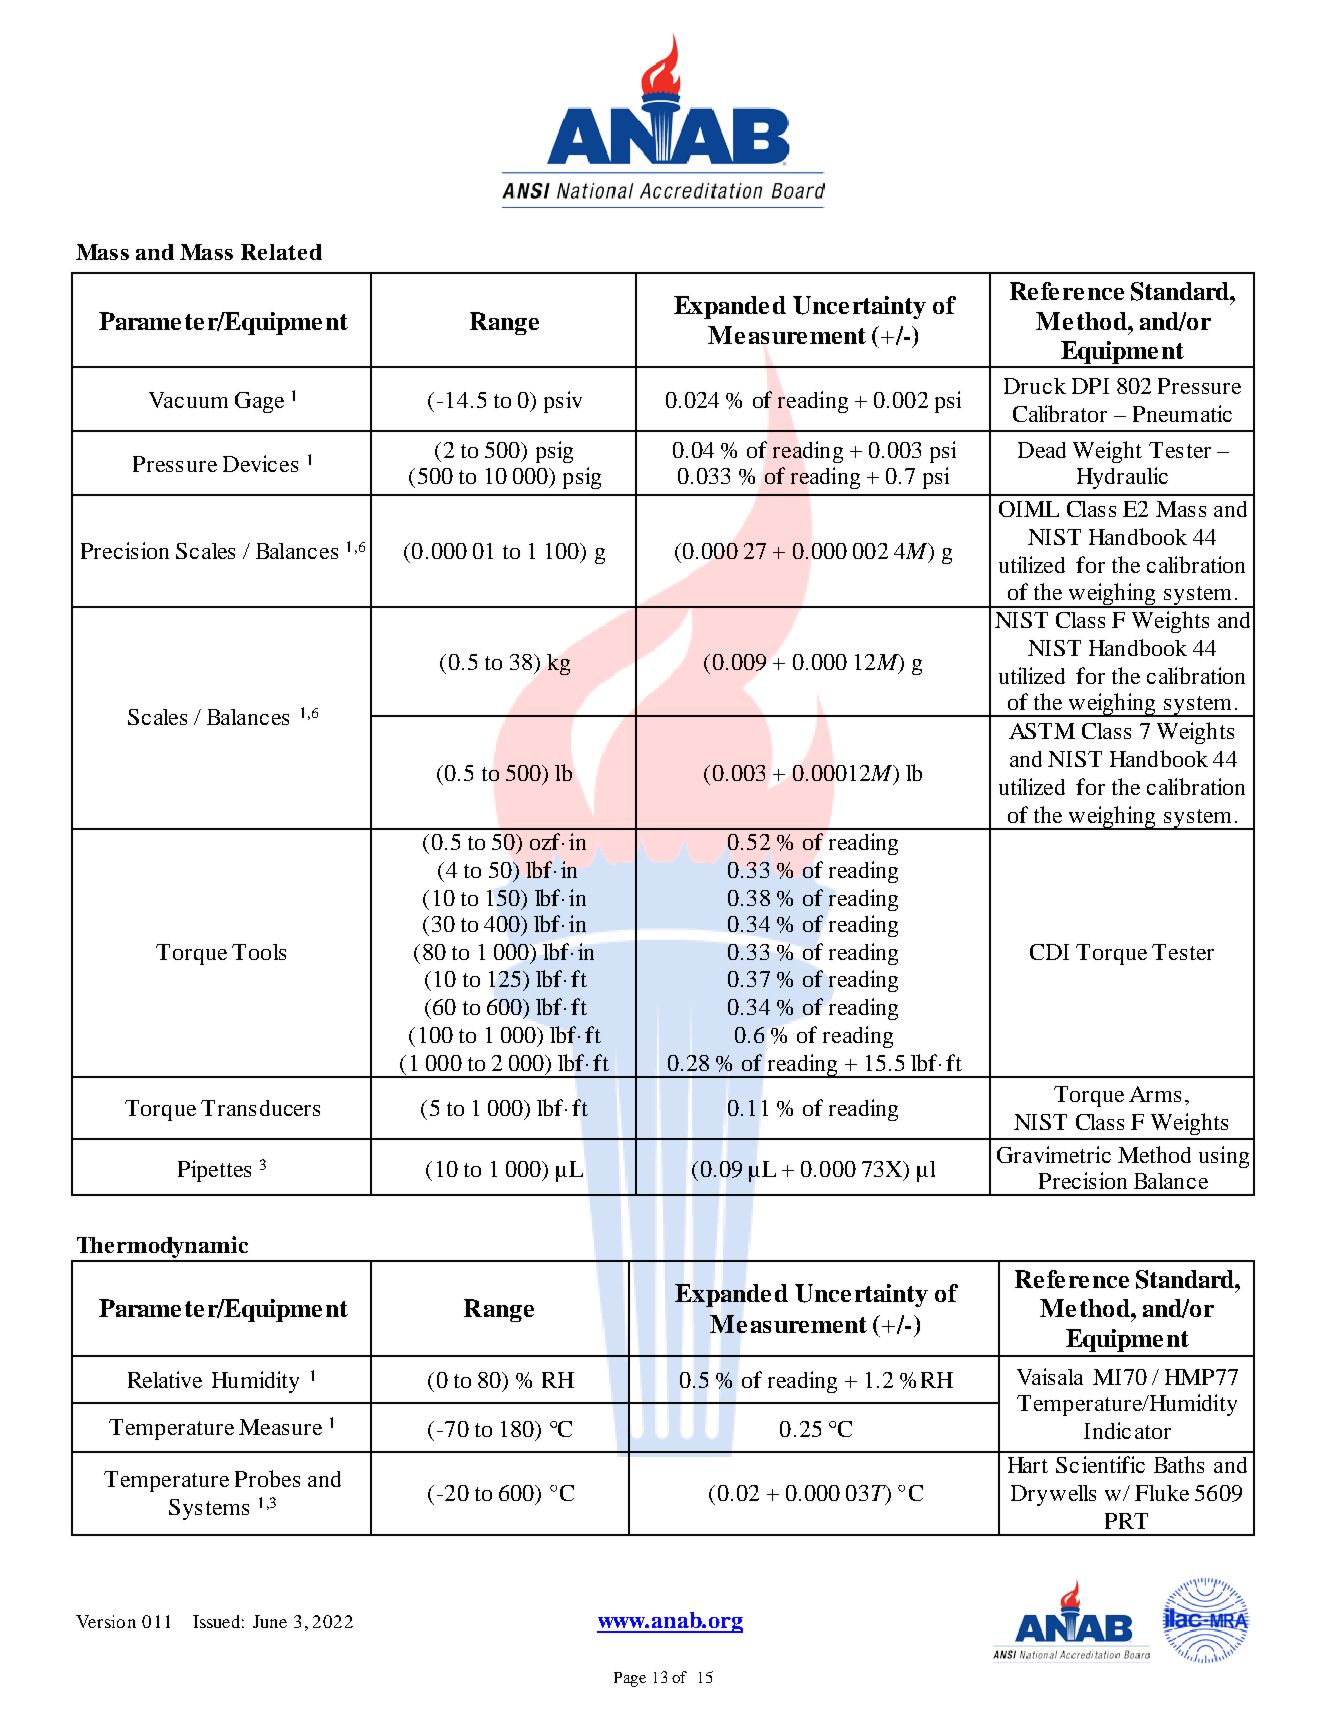 This document has height=1718, width=1328. What do you see at coordinates (270, 1621) in the document?
I see `June` at bounding box center [270, 1621].
